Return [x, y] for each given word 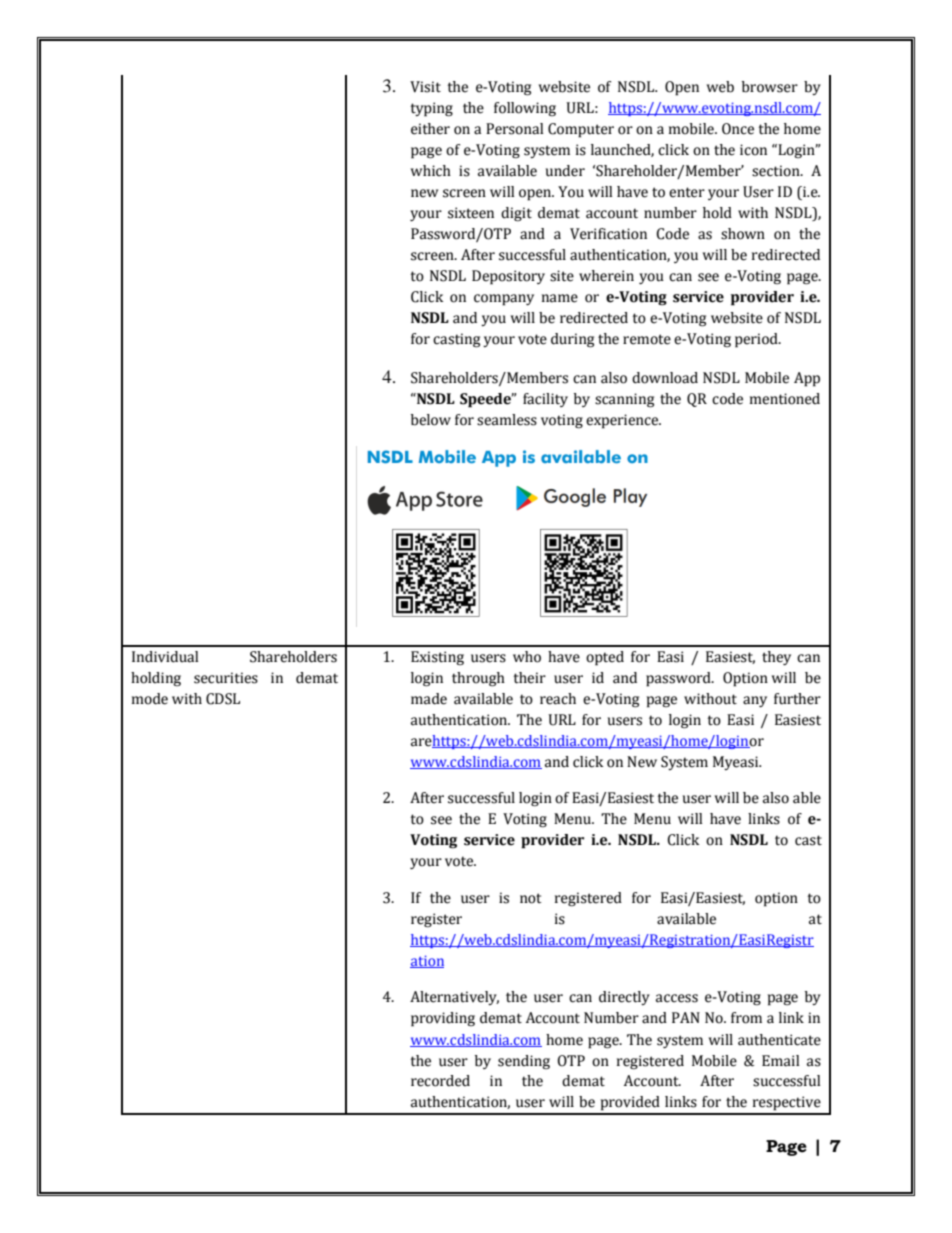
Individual [165, 657]
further [797, 699]
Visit [425, 87]
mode [150, 699]
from [746, 1018]
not [531, 898]
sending [524, 1062]
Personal [514, 129]
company [504, 300]
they [776, 658]
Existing [437, 658]
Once [738, 129]
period [757, 340]
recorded [440, 1081]
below [431, 420]
